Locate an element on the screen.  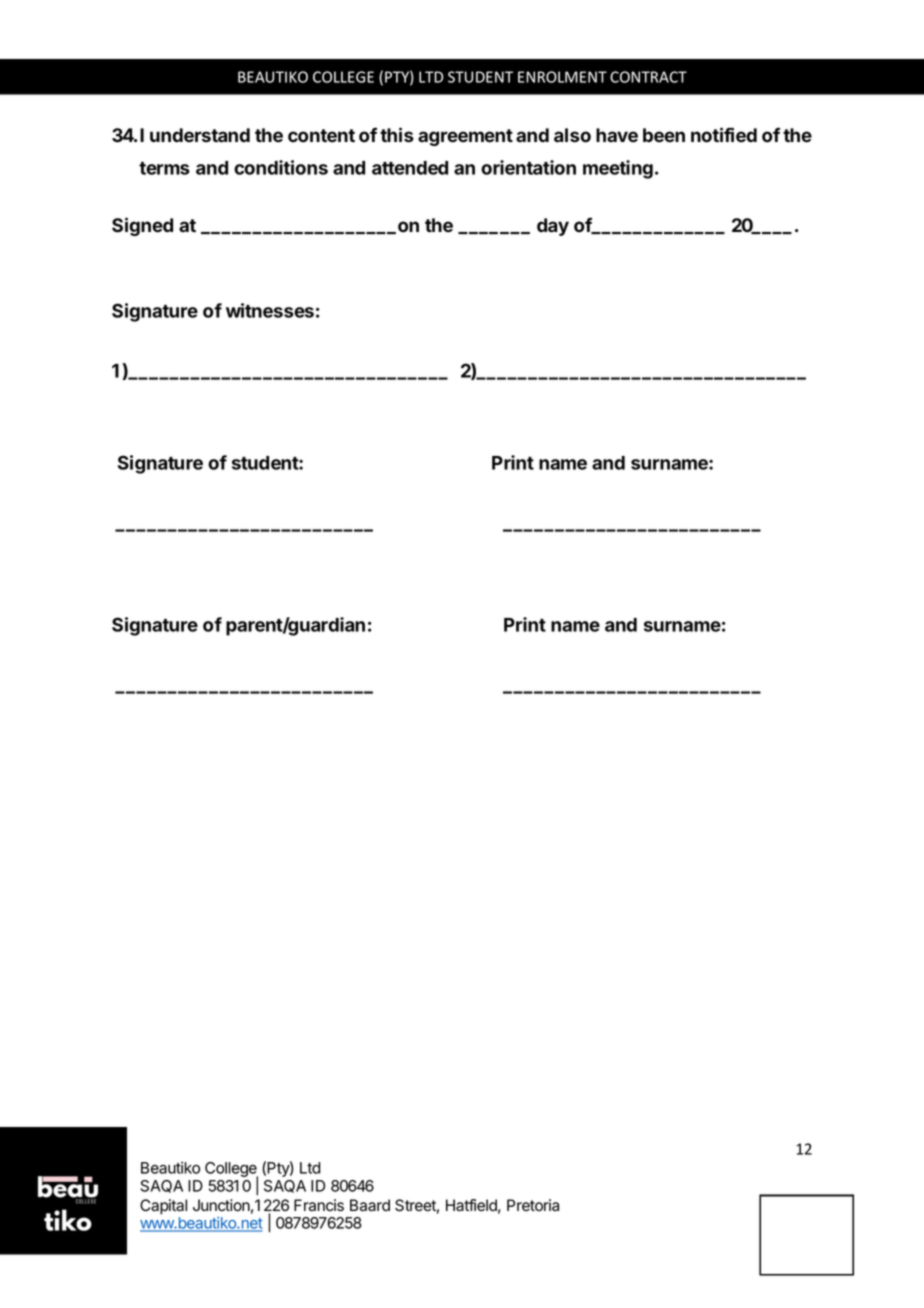
understand is located at coordinates (200, 135).
